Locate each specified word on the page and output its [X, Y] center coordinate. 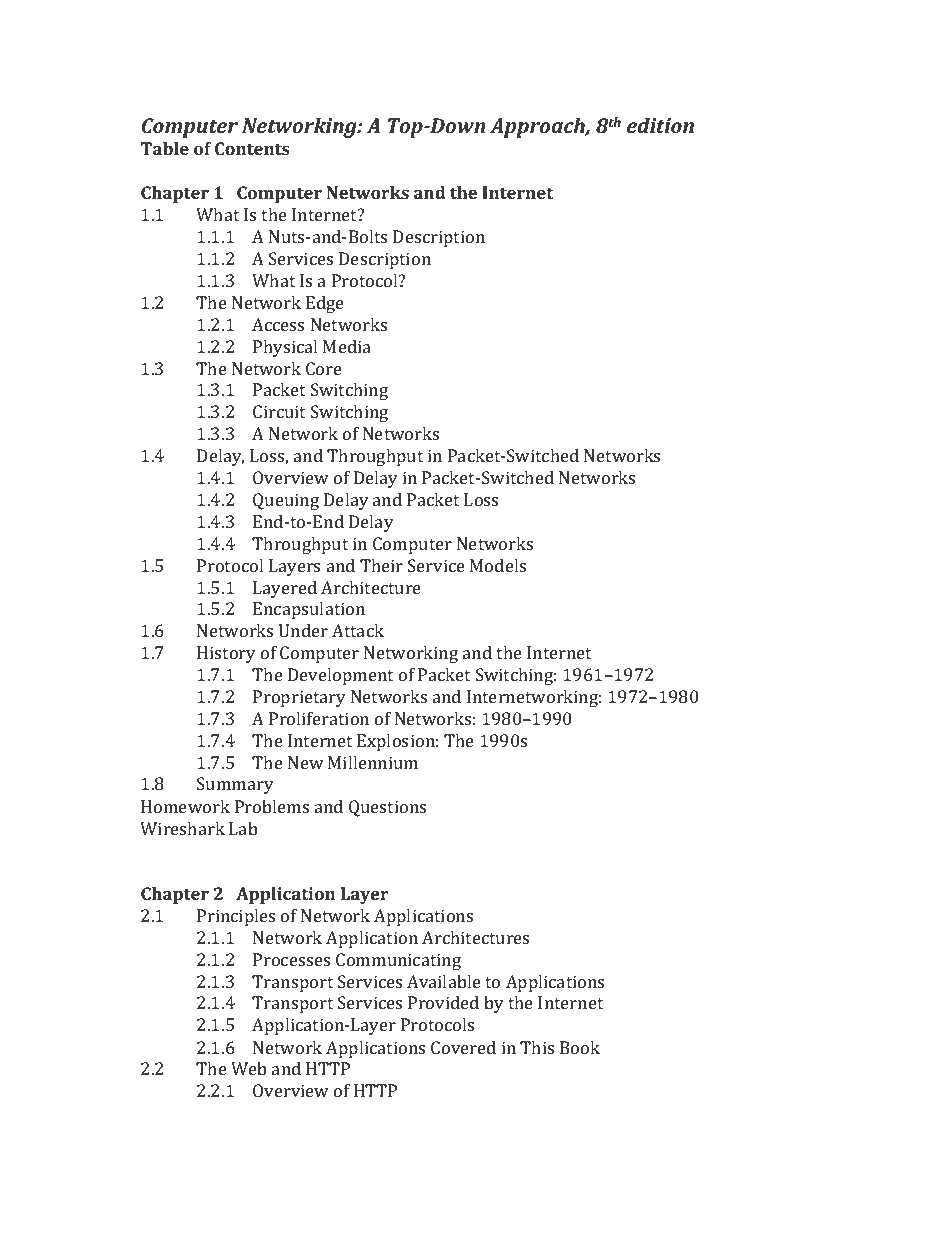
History [226, 654]
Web [249, 1068]
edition [660, 125]
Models [498, 565]
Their [381, 565]
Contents [252, 148]
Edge [325, 304]
